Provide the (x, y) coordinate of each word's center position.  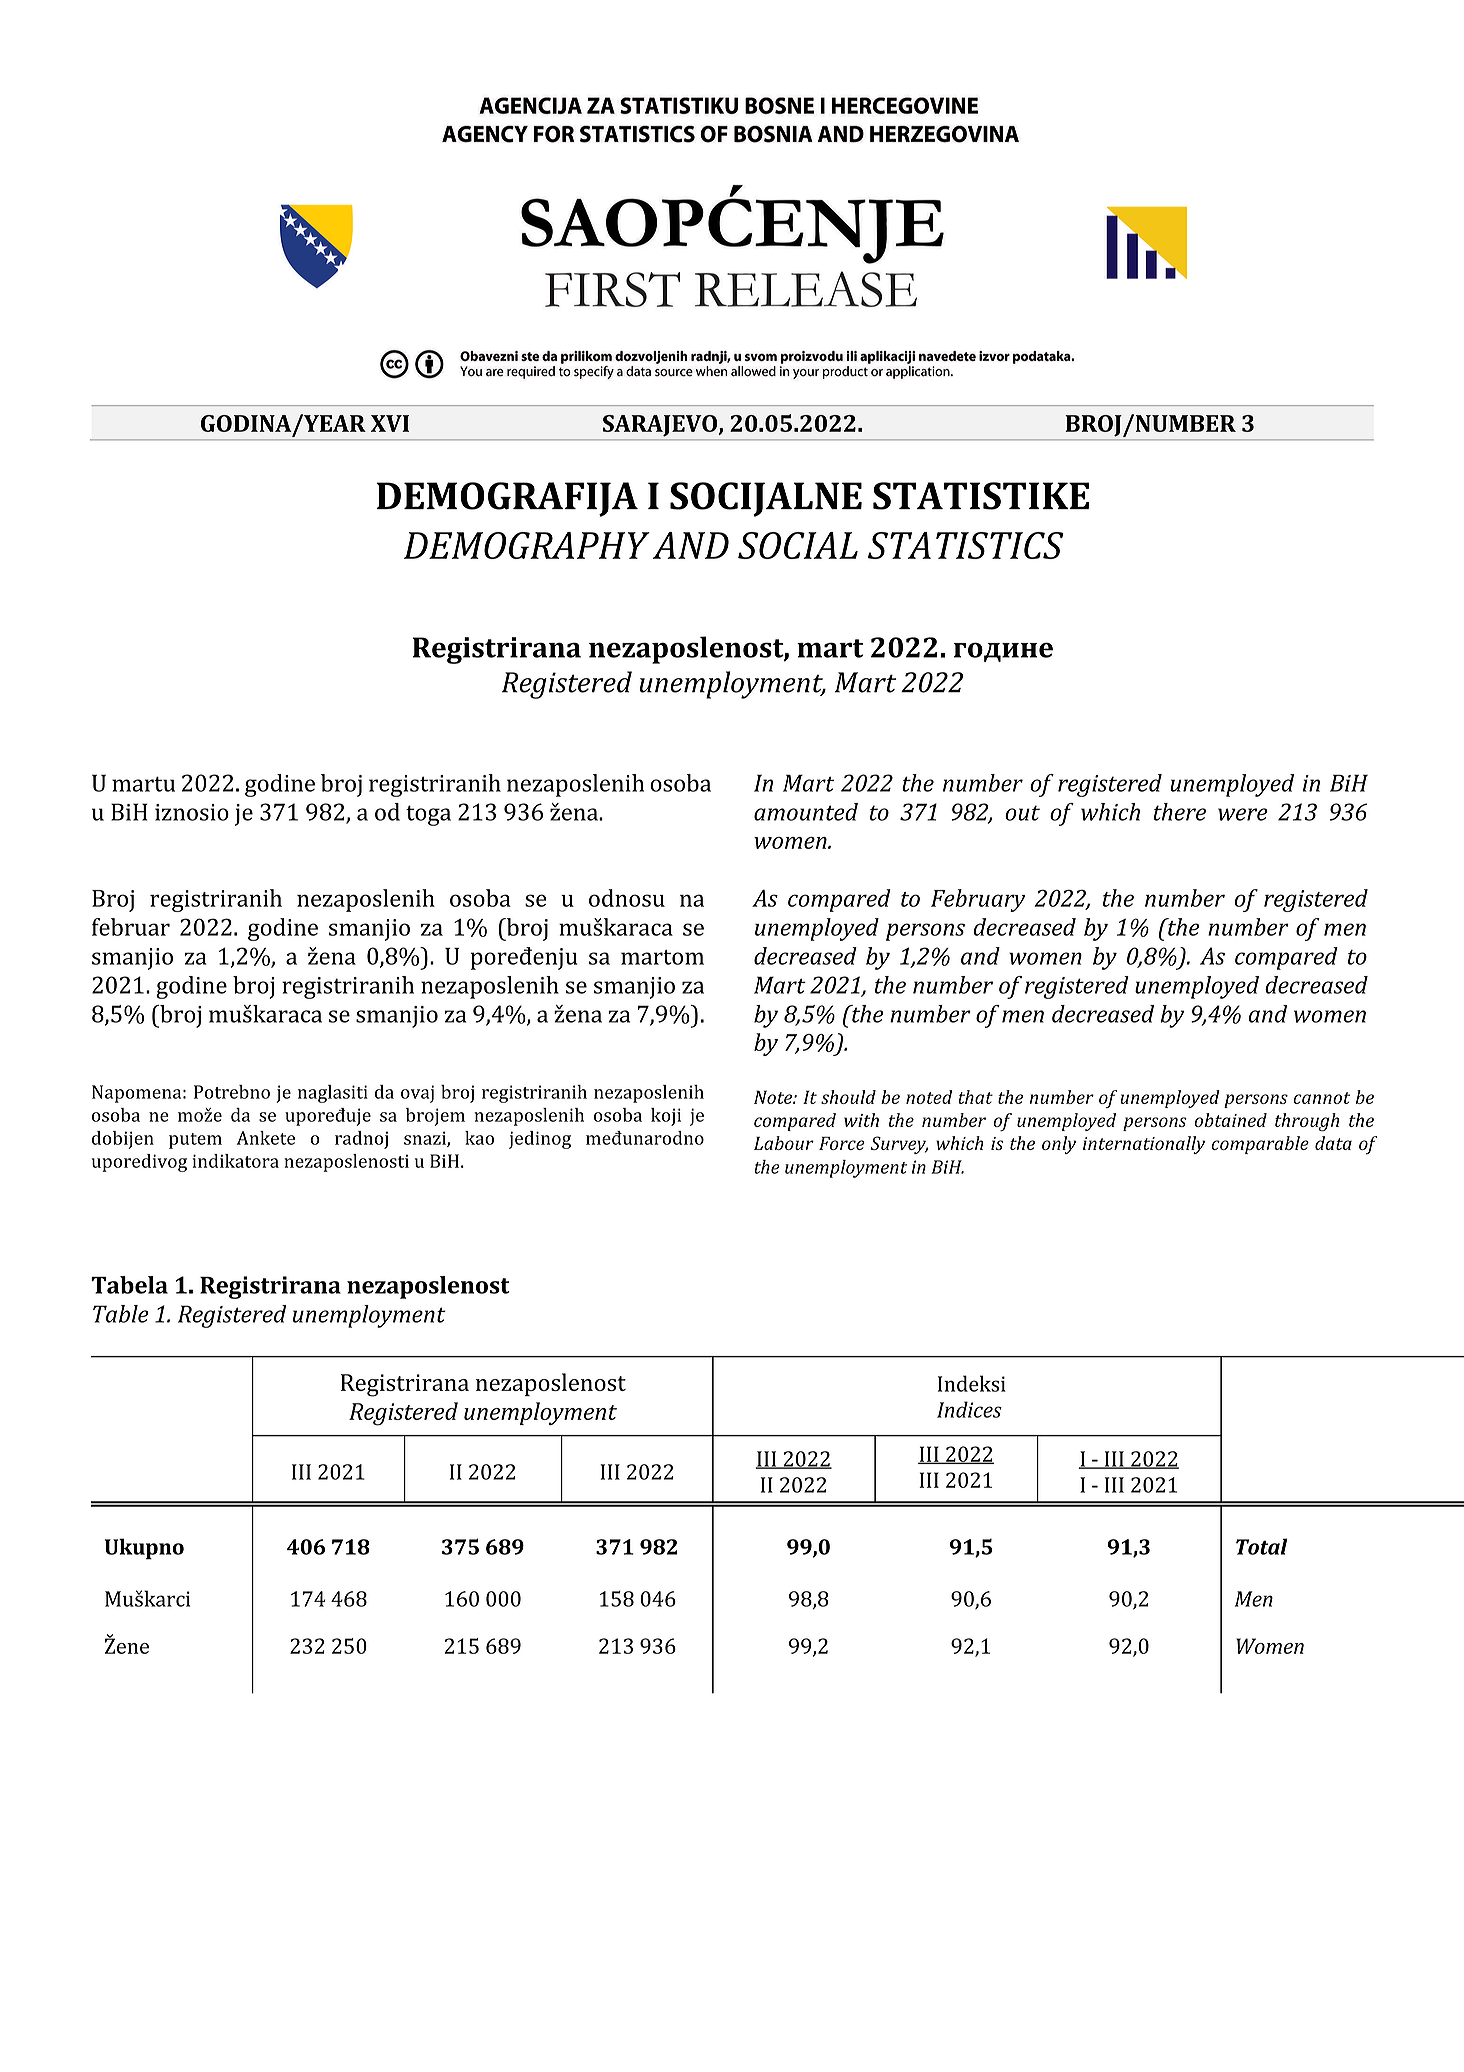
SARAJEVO (661, 426)
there (1180, 812)
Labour (784, 1143)
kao (479, 1138)
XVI (390, 423)
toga (428, 815)
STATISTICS (966, 545)
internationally (1144, 1145)
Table (121, 1314)
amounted (806, 812)
